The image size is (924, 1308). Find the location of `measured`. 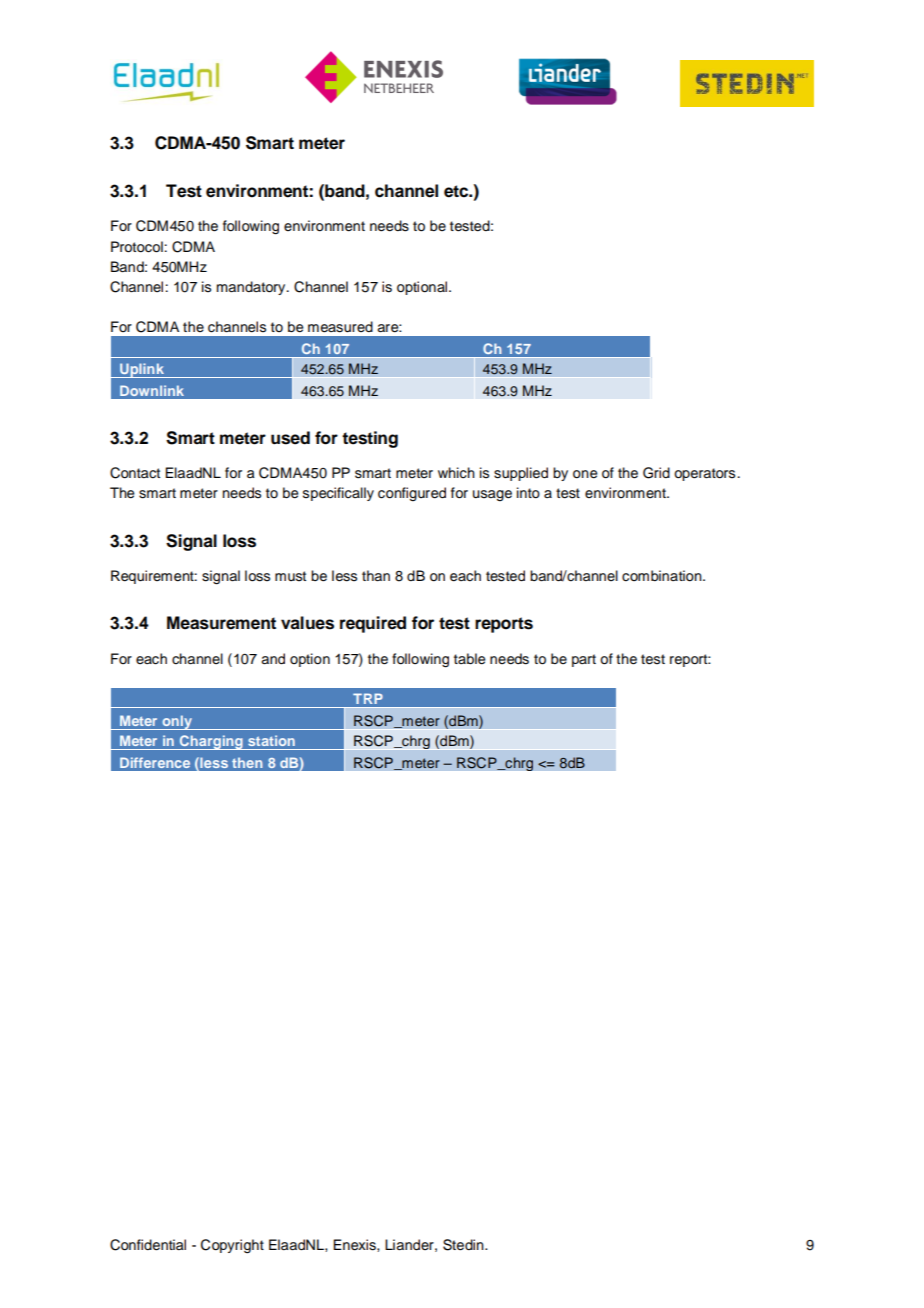

measured is located at coordinates (340, 327).
